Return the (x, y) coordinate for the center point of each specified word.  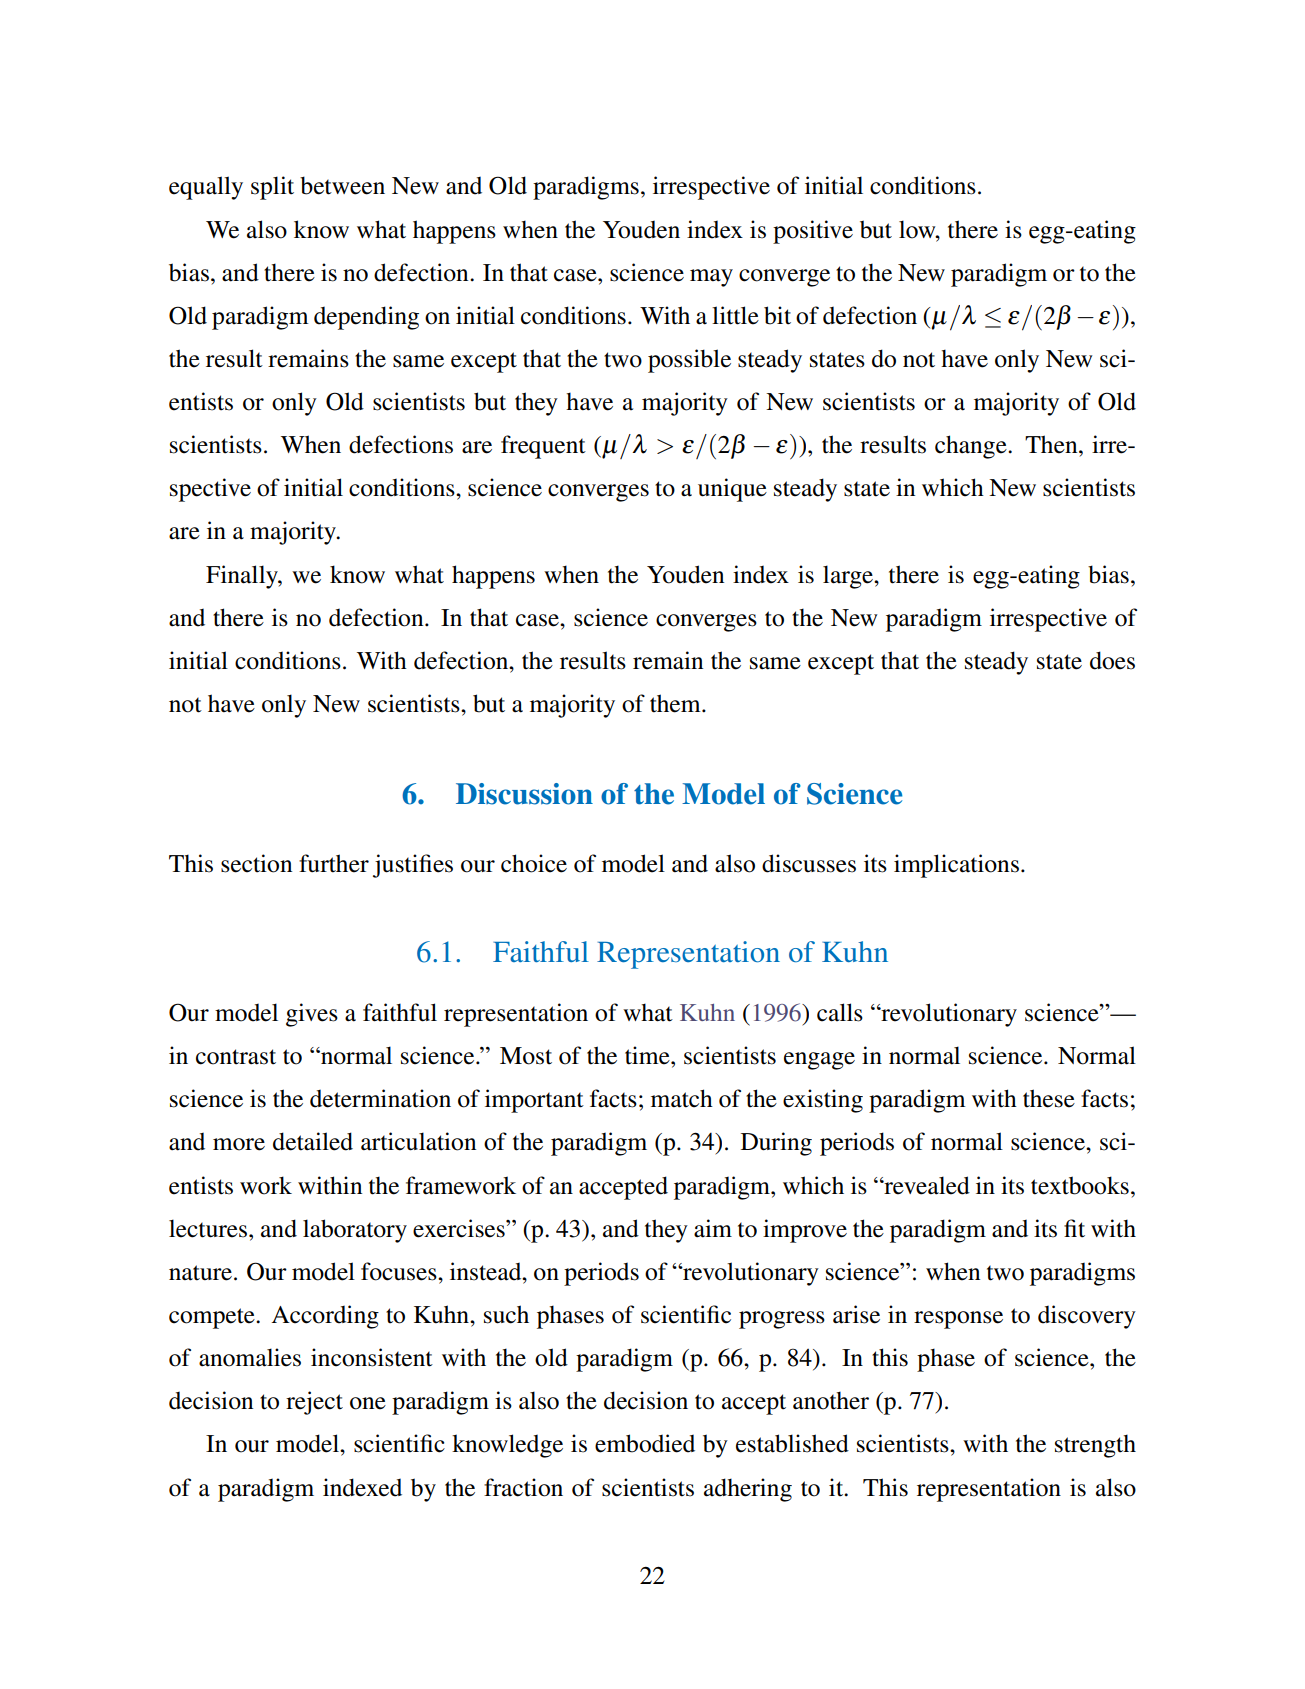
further (334, 863)
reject (314, 1403)
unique (732, 490)
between (342, 185)
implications (956, 866)
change (972, 447)
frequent (543, 447)
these (1049, 1098)
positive (813, 232)
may (711, 278)
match (682, 1098)
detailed (313, 1141)
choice (534, 863)
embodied (645, 1443)
